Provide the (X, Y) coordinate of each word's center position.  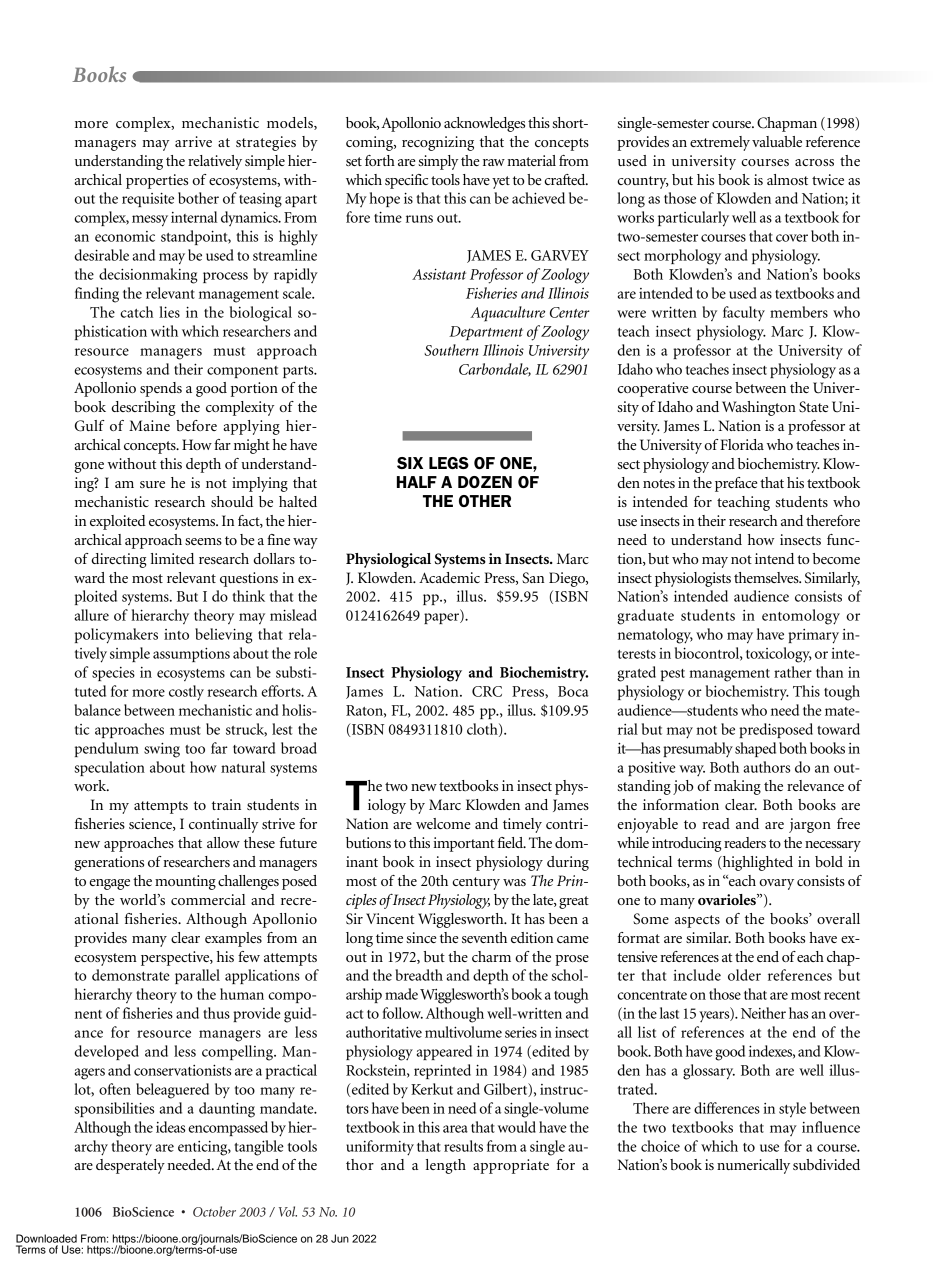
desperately (130, 1166)
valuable (777, 141)
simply (438, 162)
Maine (149, 425)
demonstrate (131, 975)
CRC (487, 691)
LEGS (449, 463)
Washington (759, 408)
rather (793, 672)
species (113, 674)
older (744, 975)
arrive (193, 141)
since (421, 937)
